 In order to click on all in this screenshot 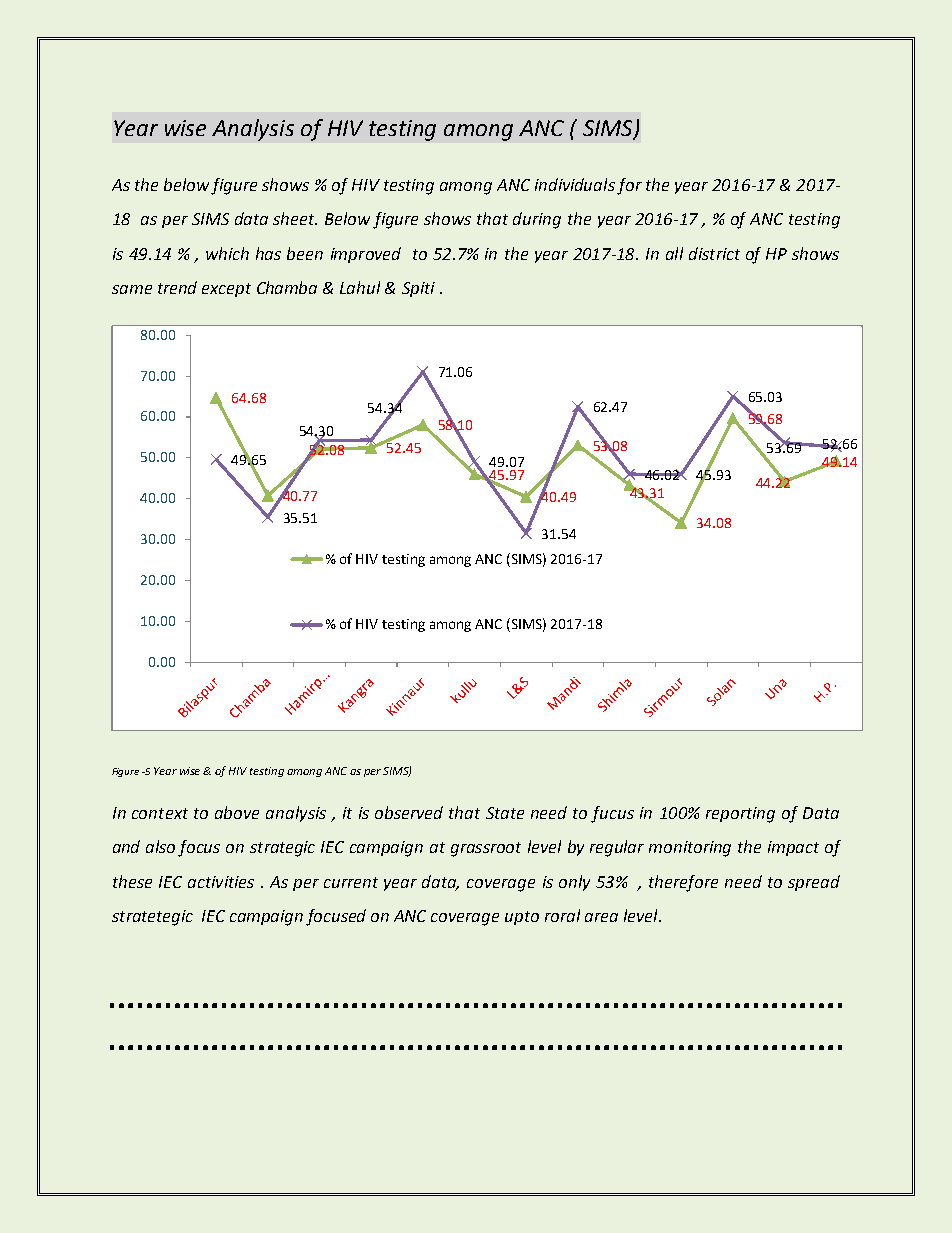, I will do `click(674, 253)`.
